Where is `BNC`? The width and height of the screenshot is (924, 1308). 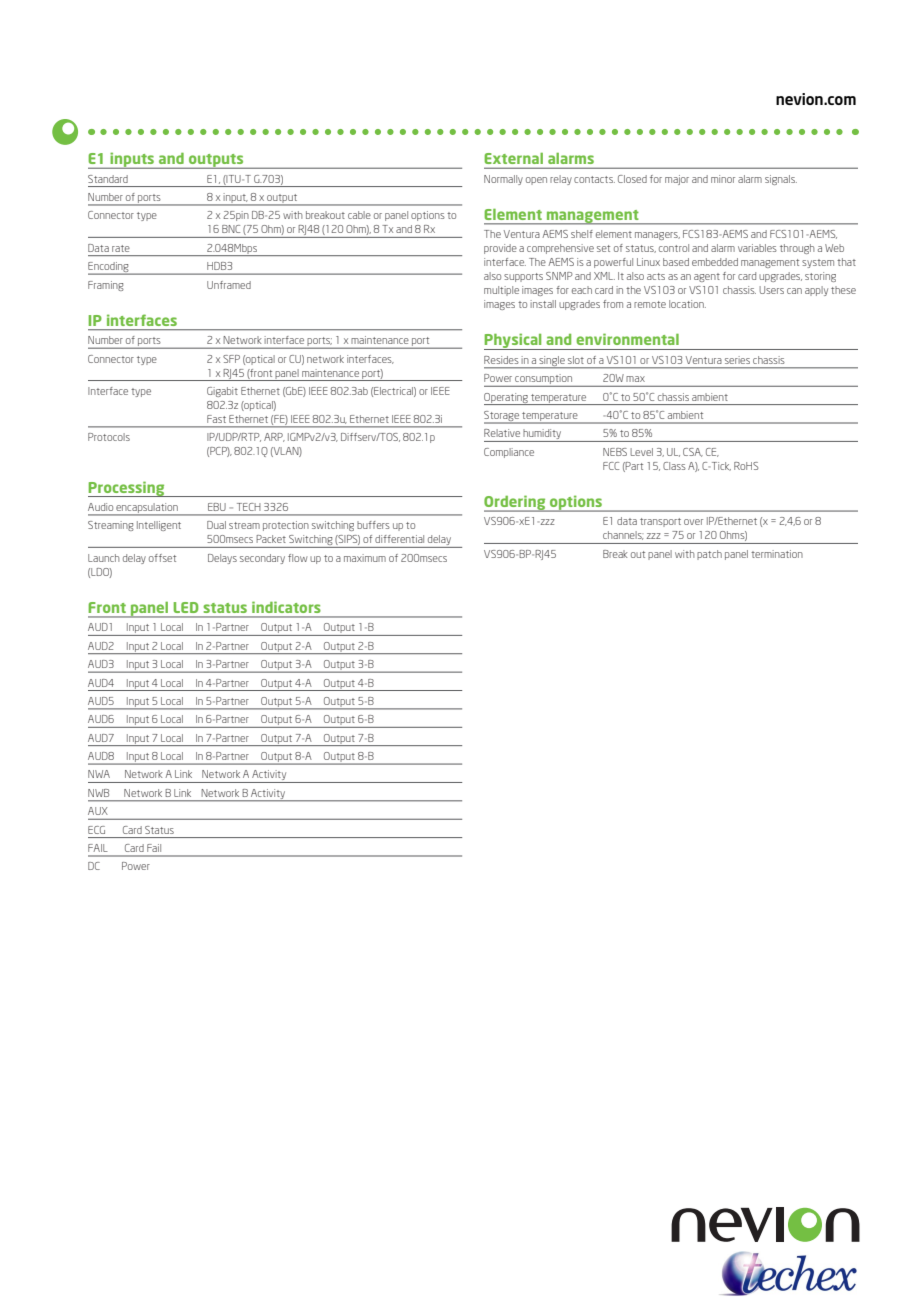
BNC is located at coordinates (231, 229).
